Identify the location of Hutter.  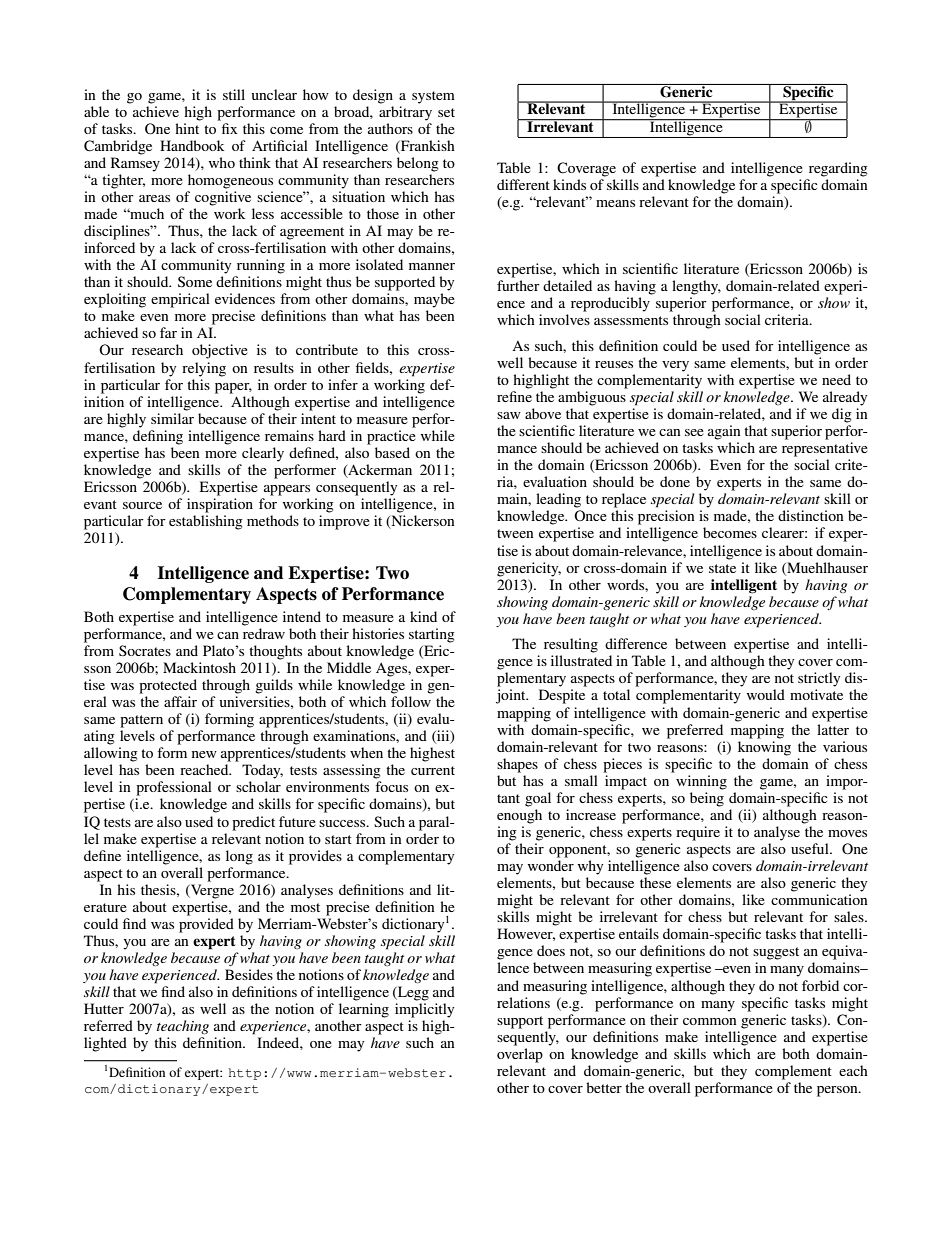
(104, 1008).
